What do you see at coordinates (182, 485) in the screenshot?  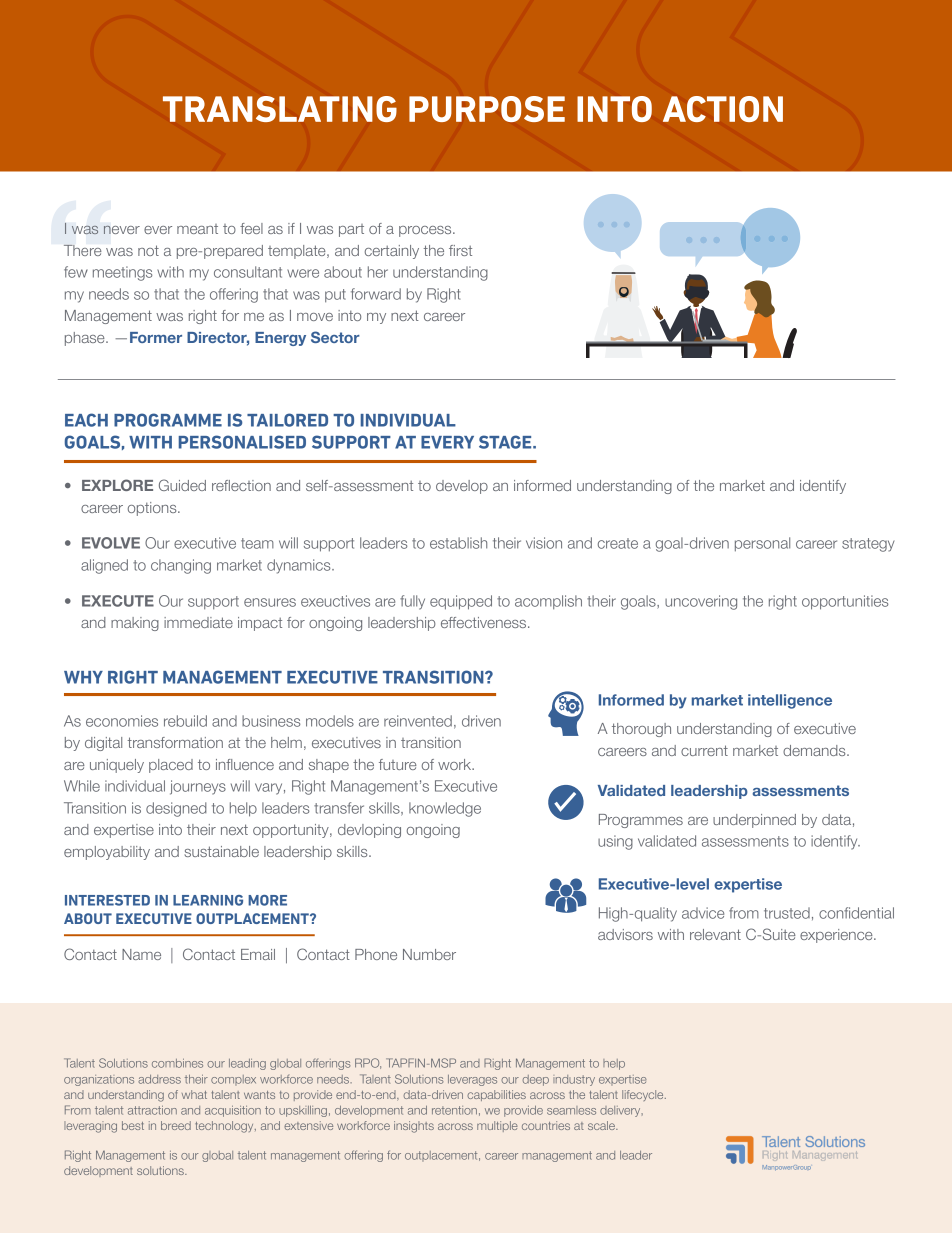 I see `Guided` at bounding box center [182, 485].
